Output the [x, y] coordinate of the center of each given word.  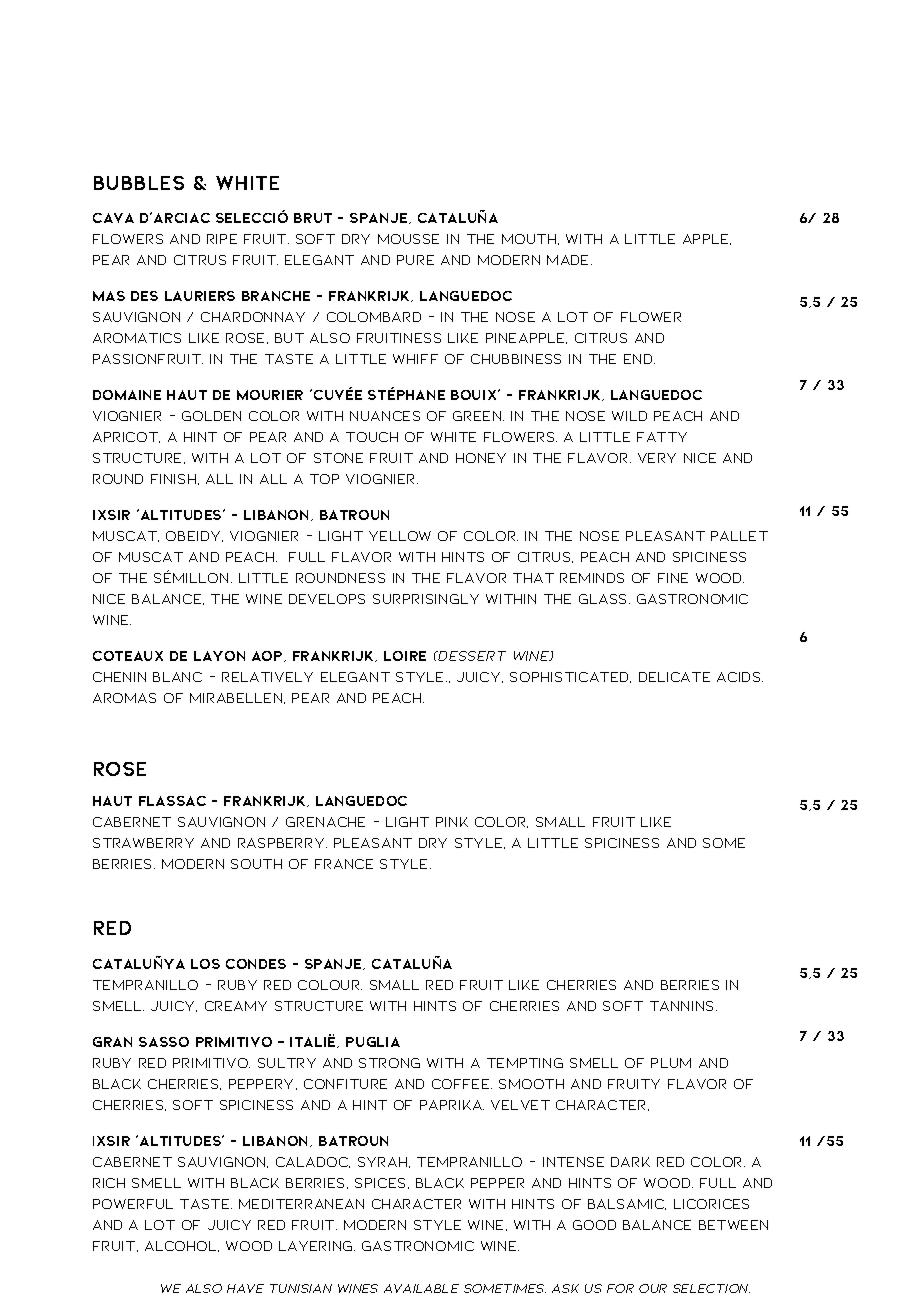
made [567, 260]
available [421, 1288]
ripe [222, 239]
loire [405, 656]
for [620, 1288]
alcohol [182, 1246]
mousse [408, 239]
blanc [177, 677]
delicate [674, 677]
